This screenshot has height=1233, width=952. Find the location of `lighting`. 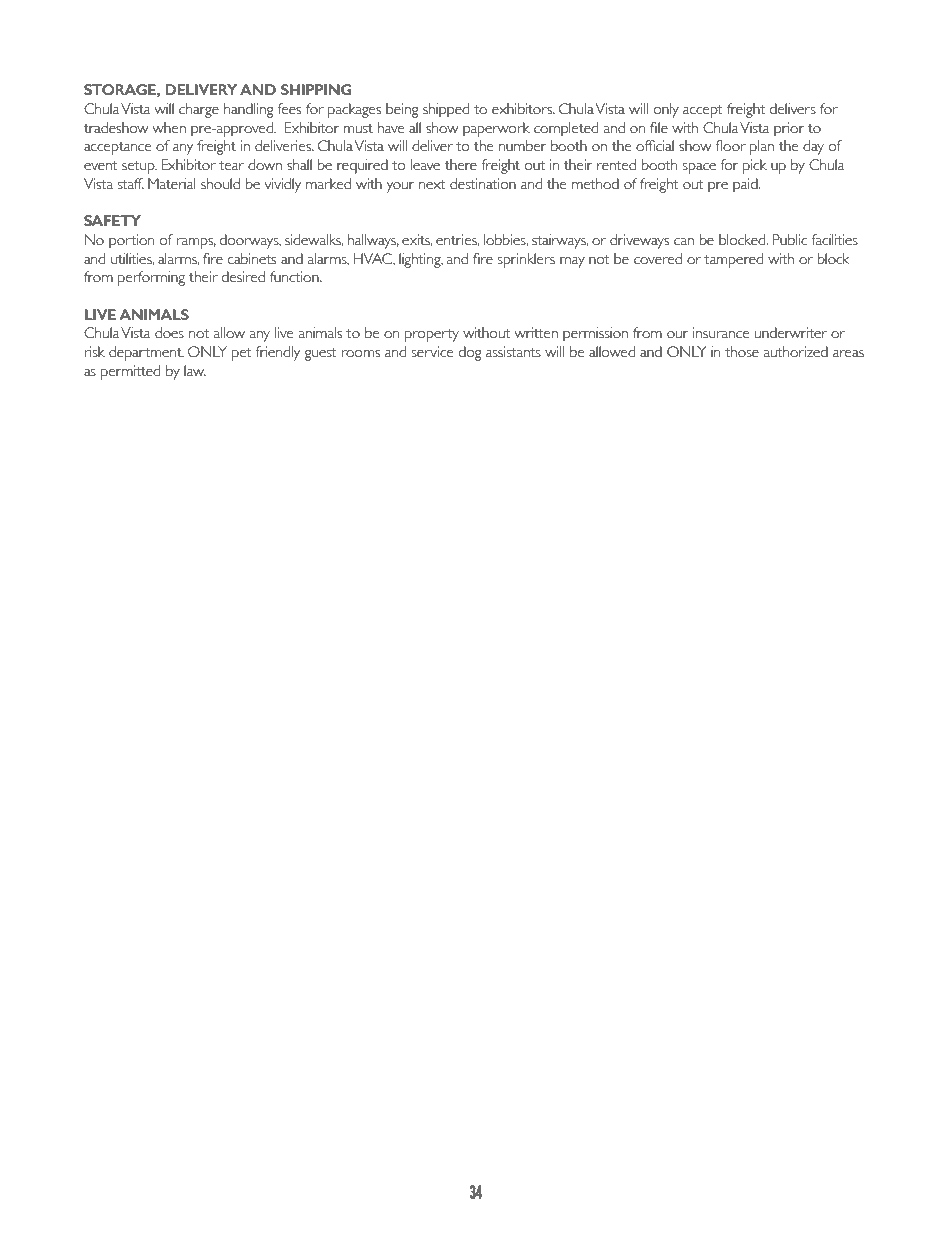

lighting is located at coordinates (421, 260).
